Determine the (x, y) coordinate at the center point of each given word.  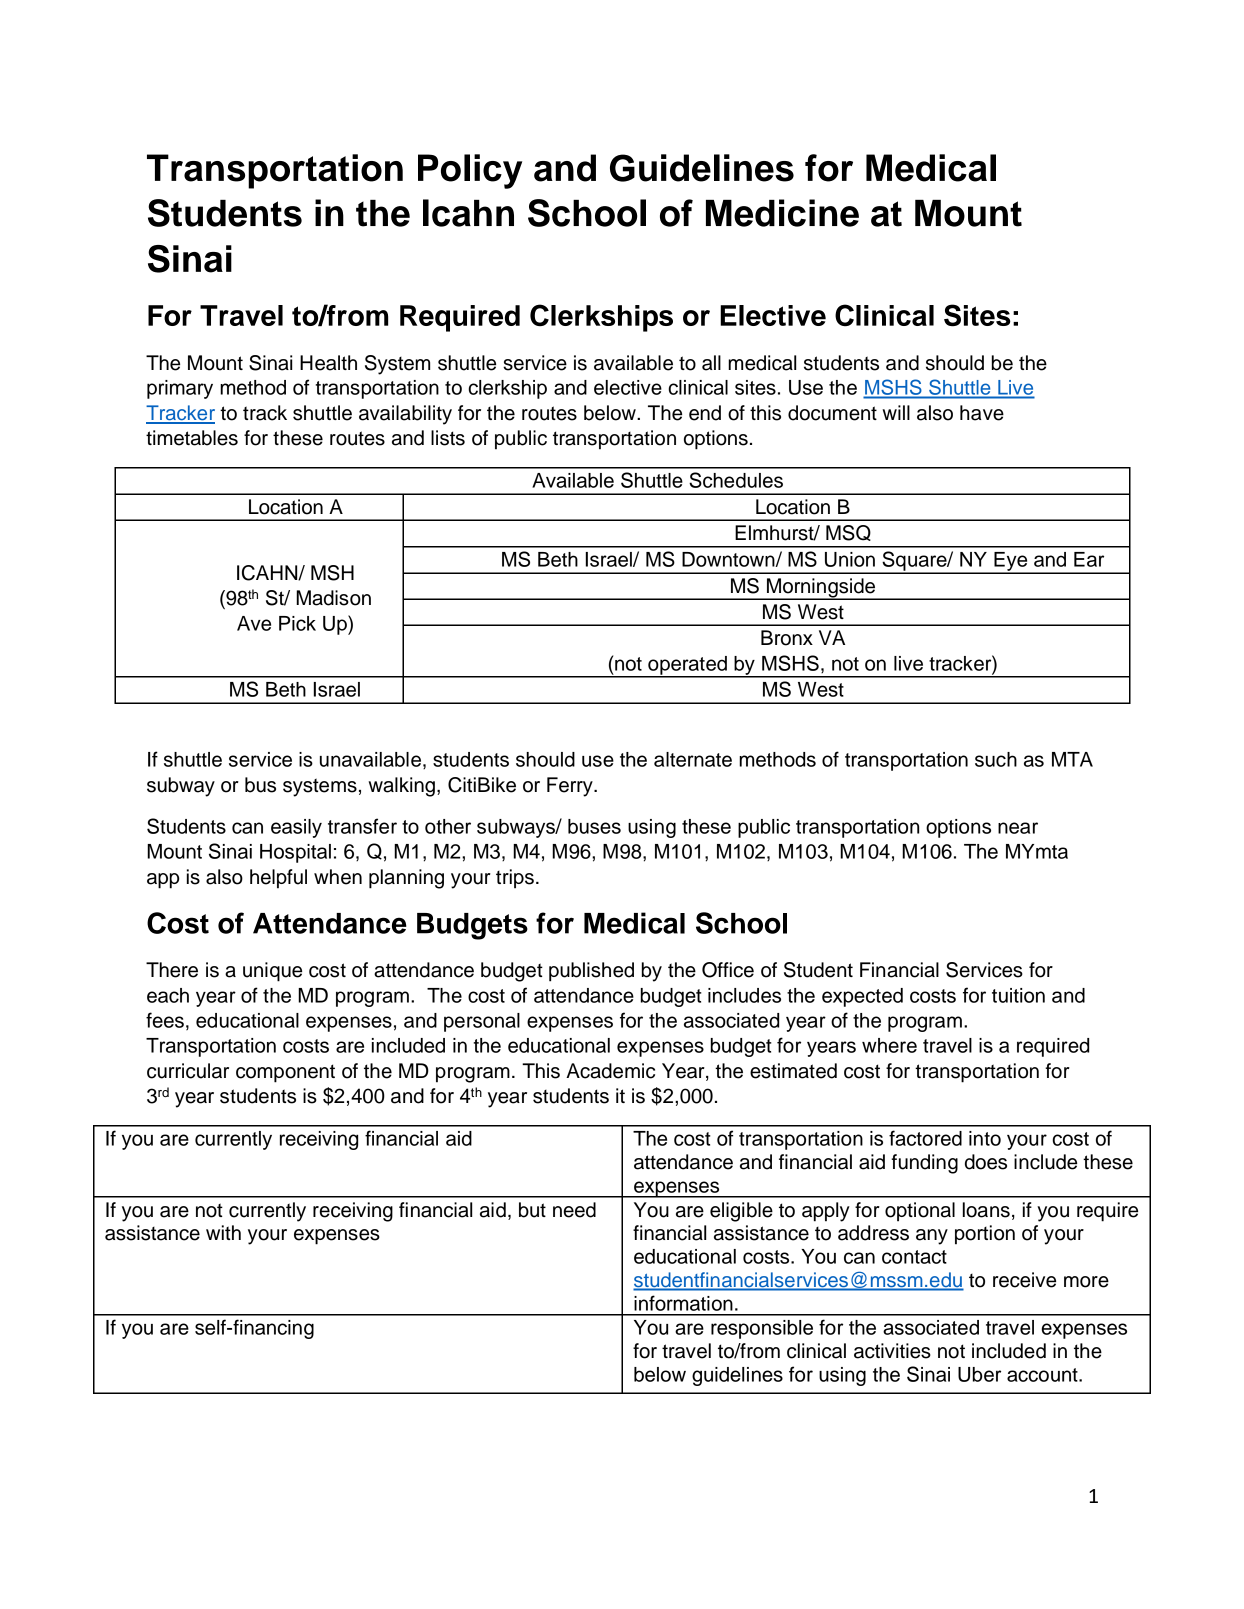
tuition (1018, 995)
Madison (333, 598)
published (591, 972)
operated (687, 666)
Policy (470, 171)
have (982, 413)
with (223, 1232)
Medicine (782, 213)
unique (272, 972)
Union (850, 559)
